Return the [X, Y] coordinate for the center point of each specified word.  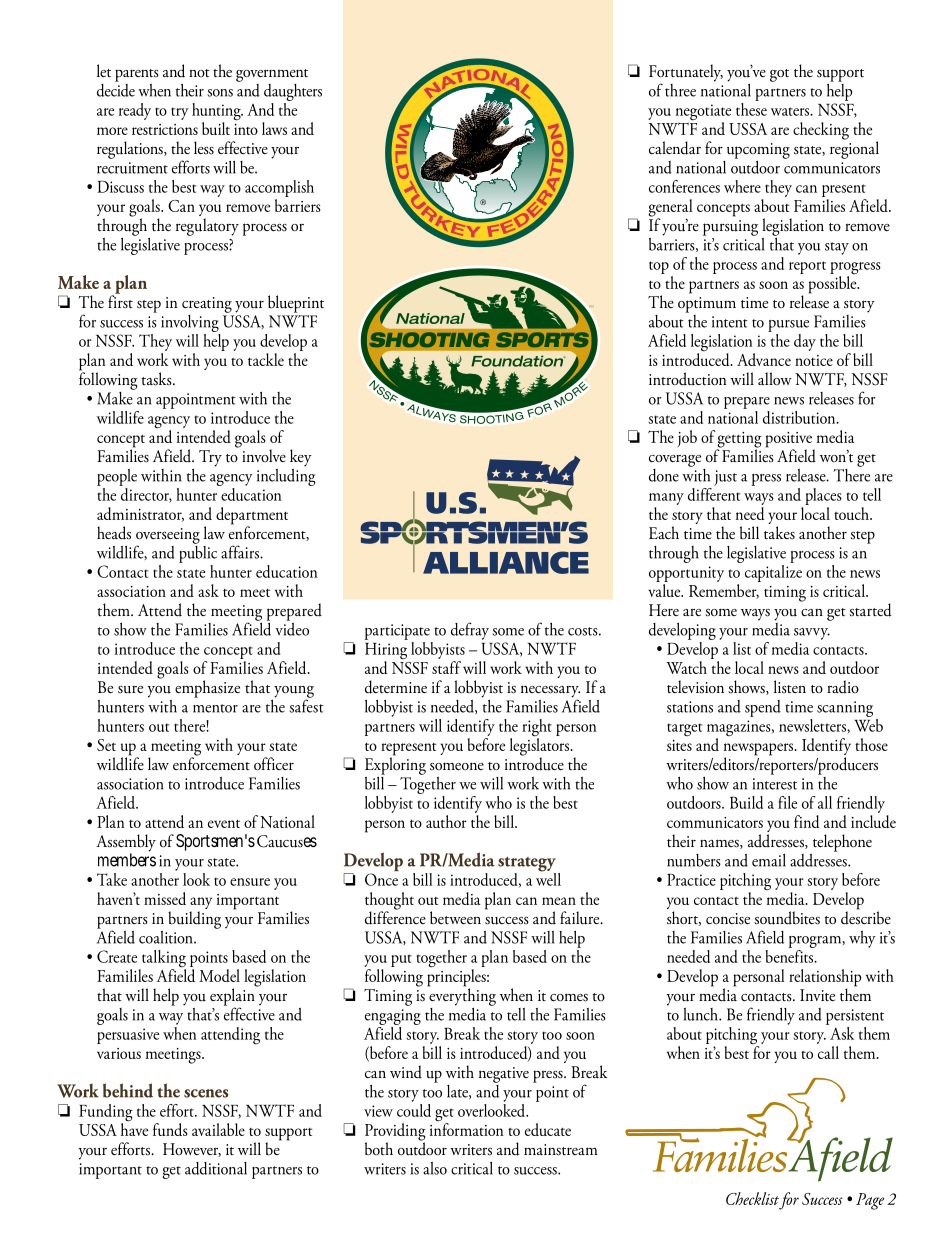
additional [216, 1168]
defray [470, 631]
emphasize [207, 689]
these [751, 108]
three [680, 90]
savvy [812, 634]
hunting [217, 113]
